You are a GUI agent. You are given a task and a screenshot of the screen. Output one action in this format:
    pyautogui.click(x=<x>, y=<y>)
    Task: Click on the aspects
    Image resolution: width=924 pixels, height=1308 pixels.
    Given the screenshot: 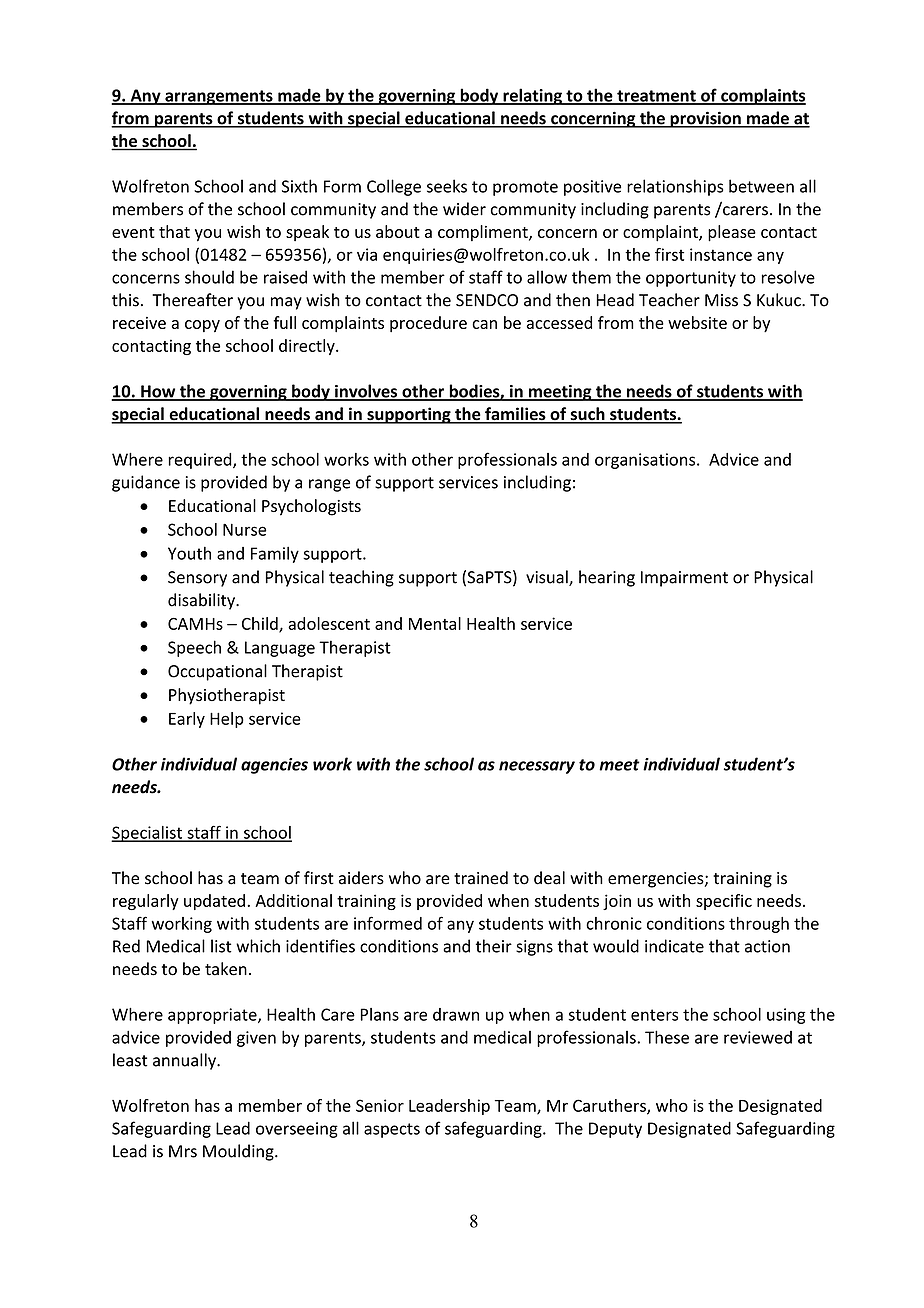 What is the action you would take?
    pyautogui.click(x=392, y=1130)
